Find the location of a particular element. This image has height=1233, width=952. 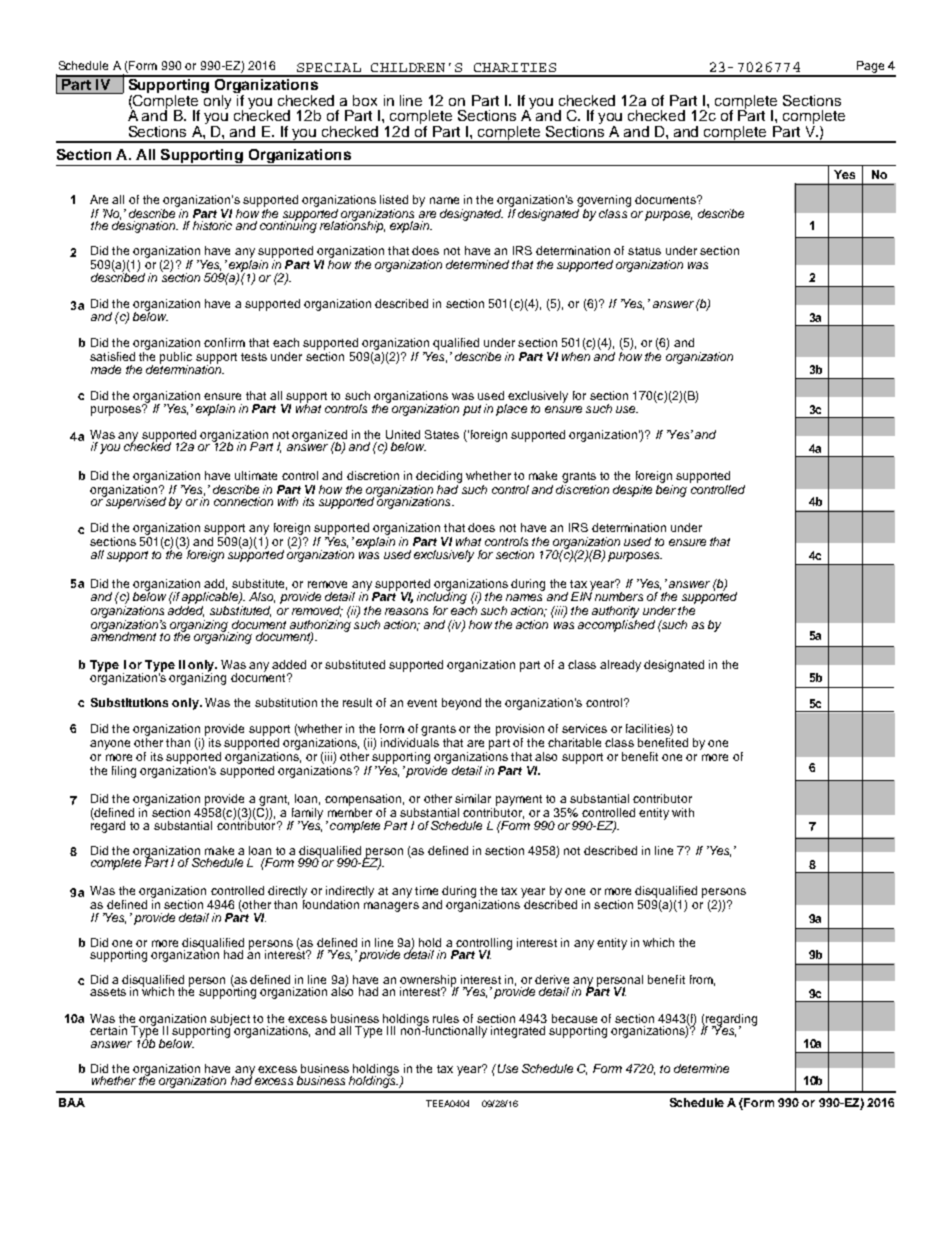

filing is located at coordinates (124, 772).
